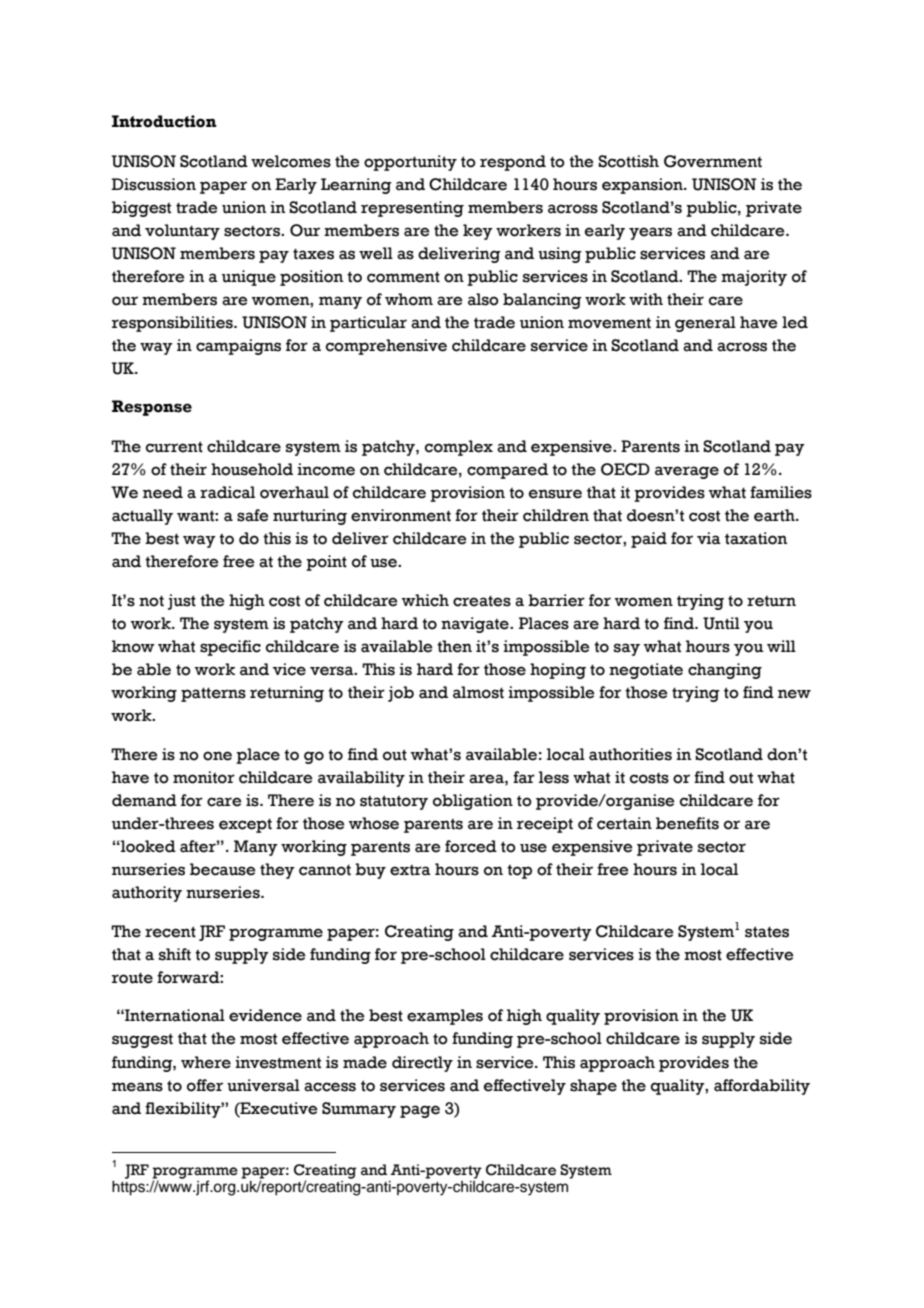  What do you see at coordinates (713, 161) in the page?
I see `Government` at bounding box center [713, 161].
